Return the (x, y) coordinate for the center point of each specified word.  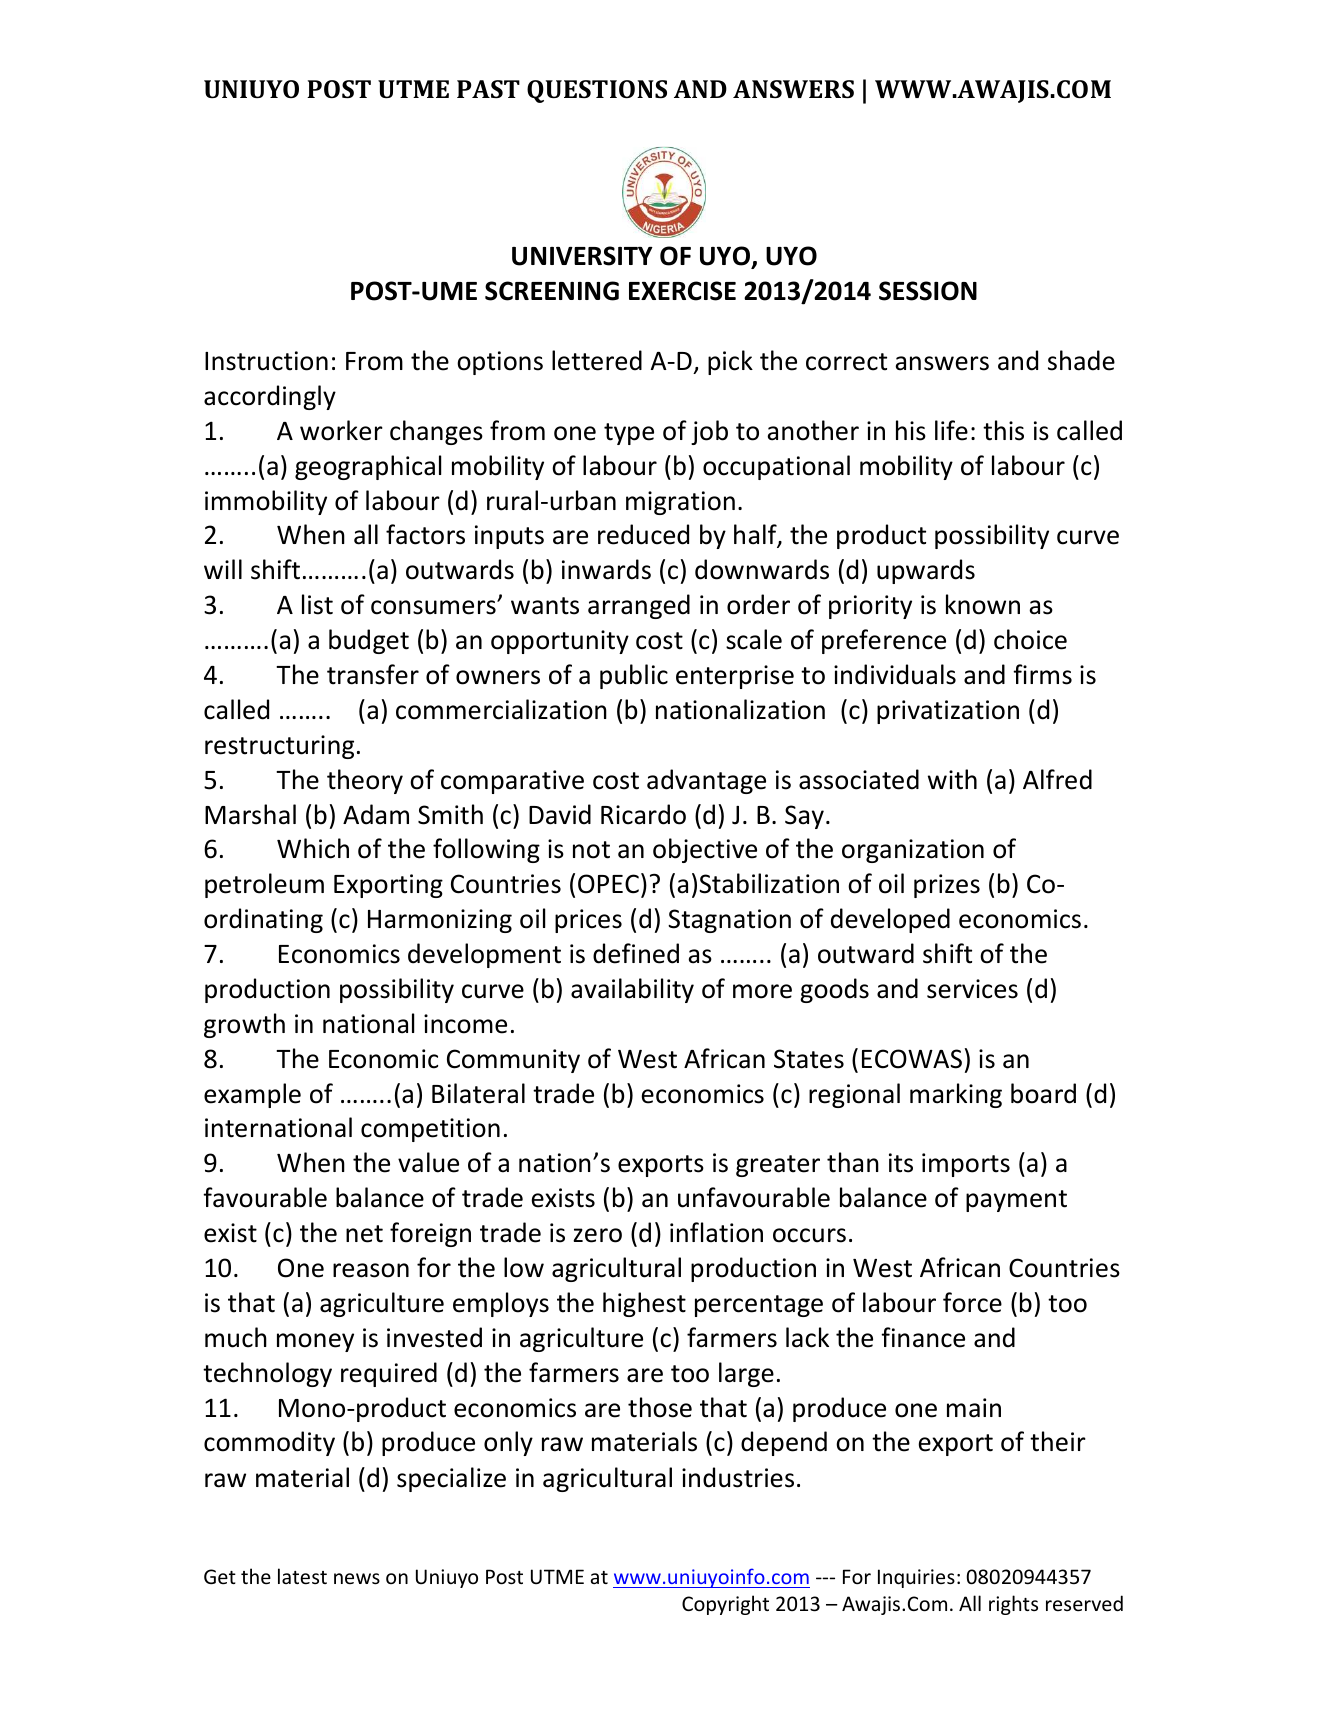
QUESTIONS (597, 91)
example (252, 1095)
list (317, 604)
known (983, 604)
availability (632, 990)
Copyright (725, 1605)
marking (956, 1095)
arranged (639, 606)
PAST (488, 89)
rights (1013, 1605)
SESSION (928, 291)
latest (302, 1576)
